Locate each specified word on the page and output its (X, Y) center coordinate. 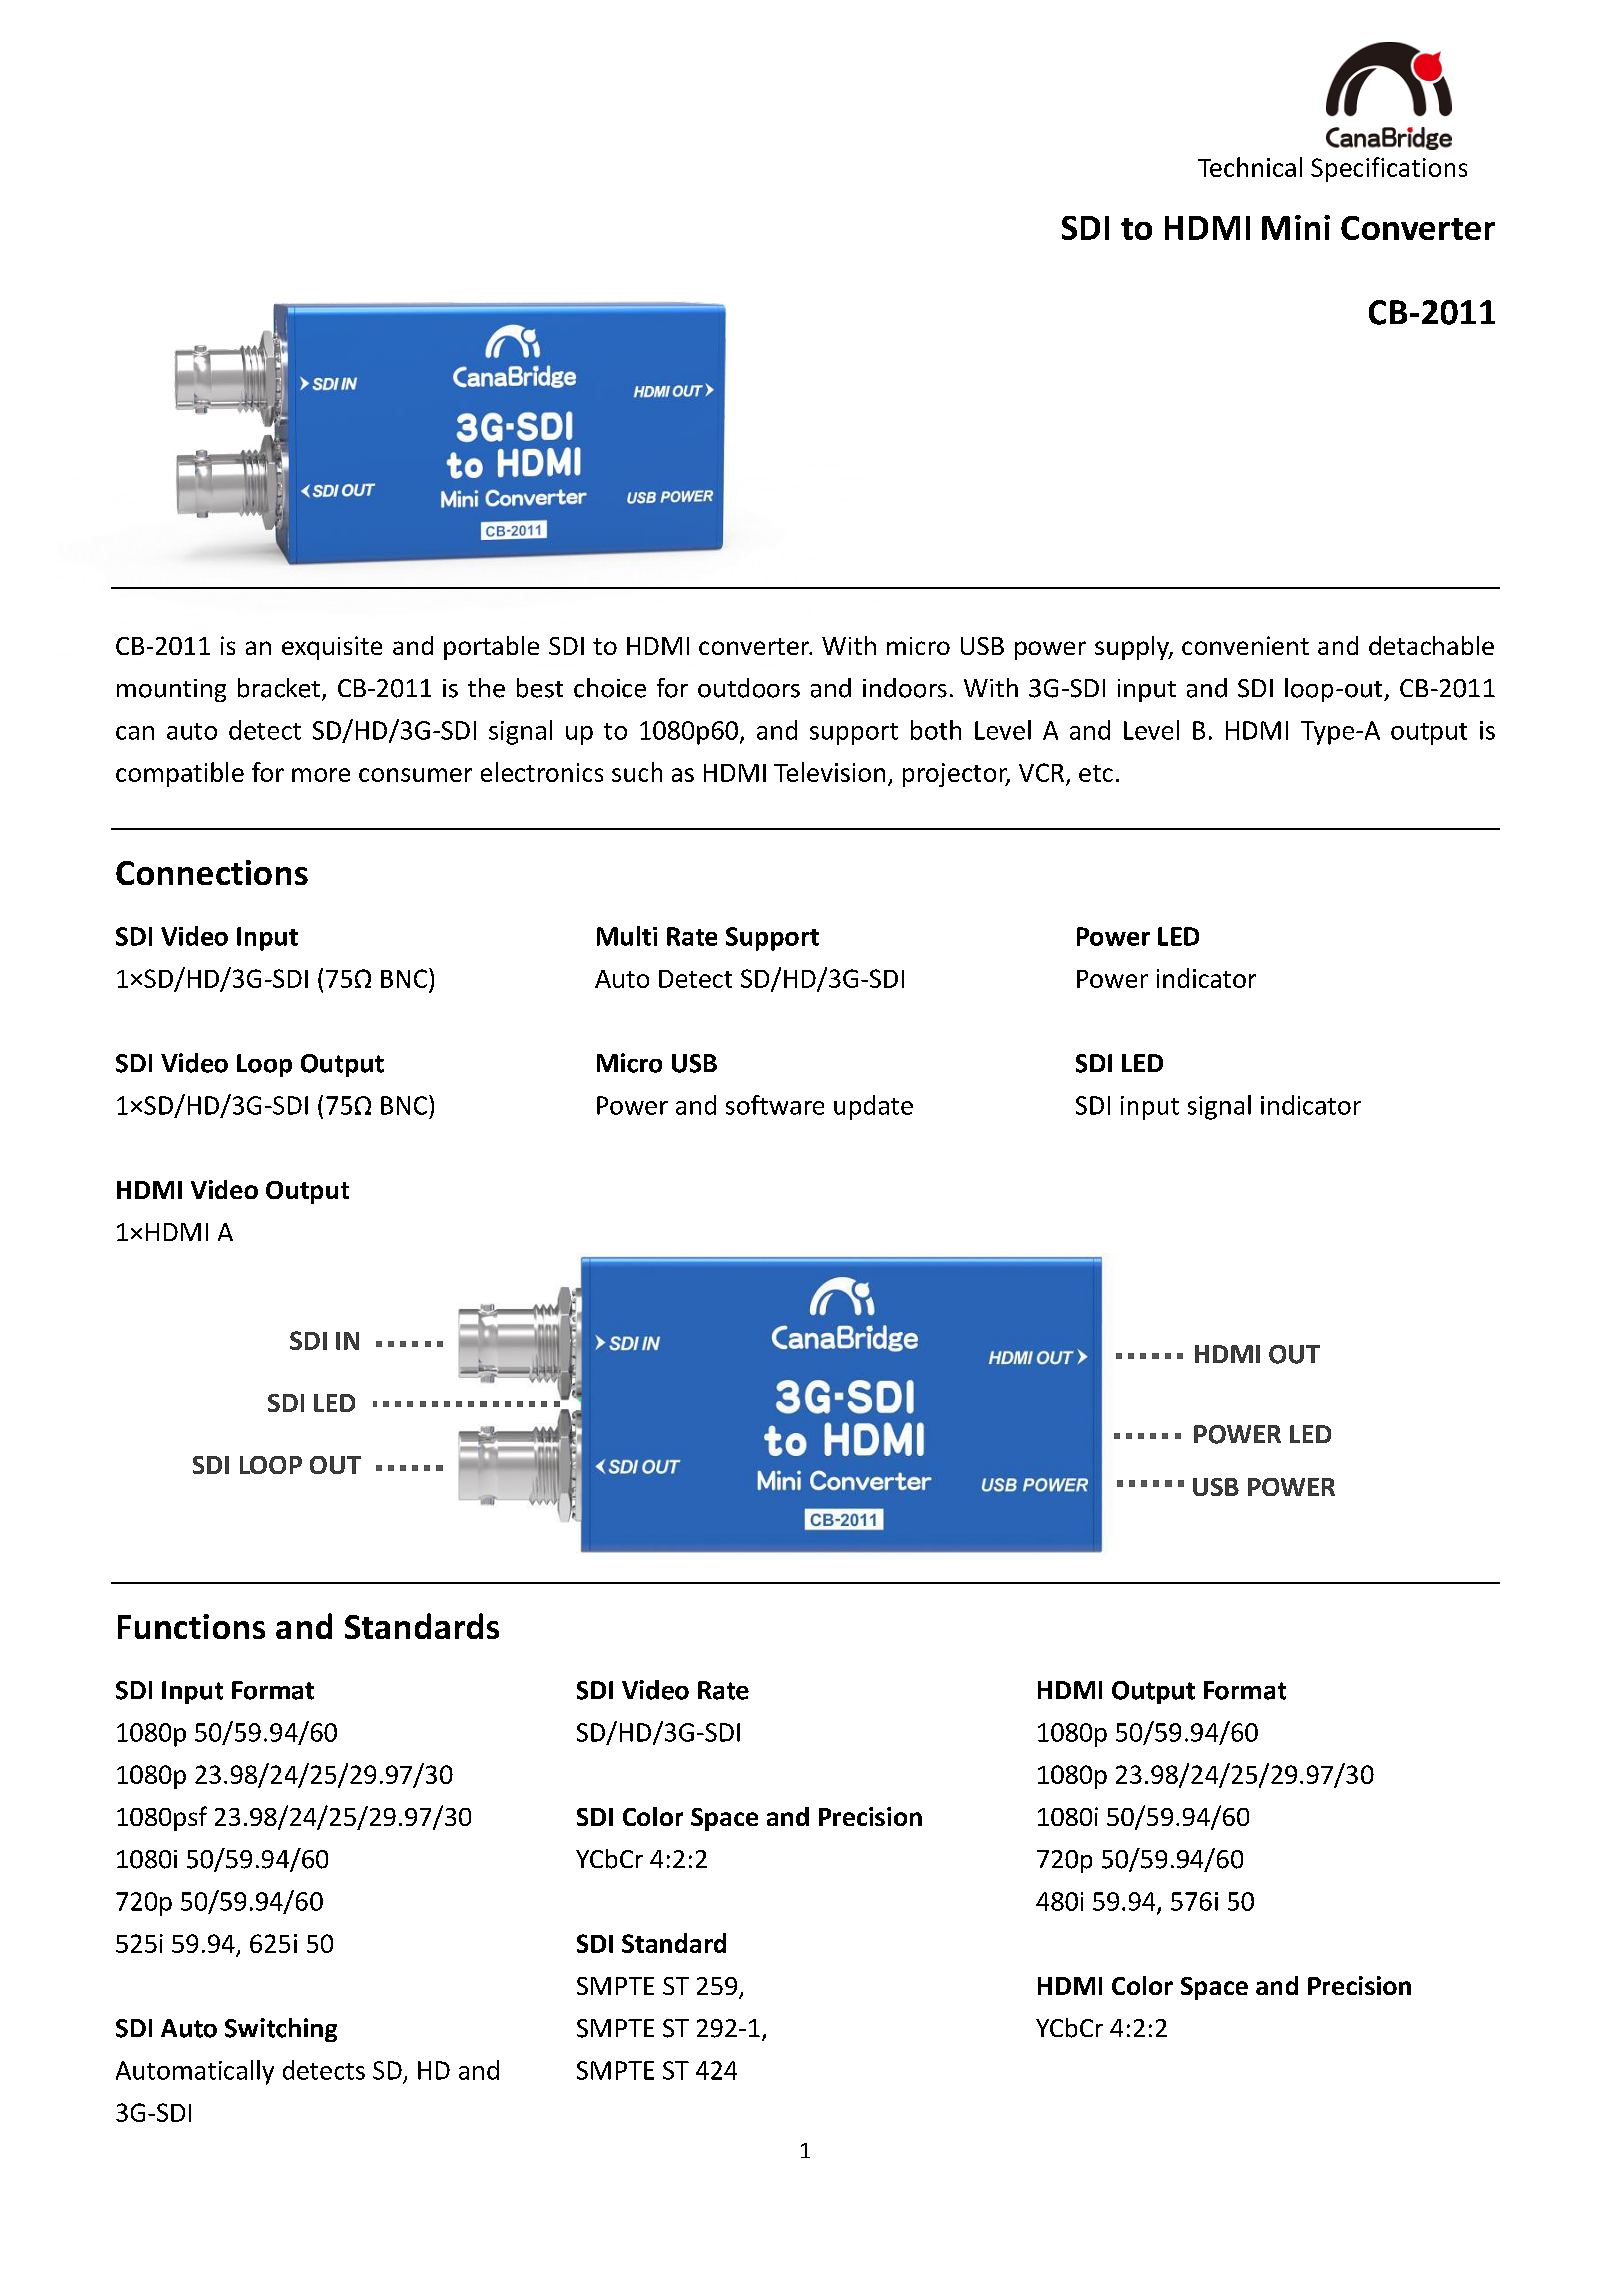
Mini (1296, 227)
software (775, 1105)
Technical (1250, 167)
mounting (171, 690)
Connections (212, 872)
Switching (281, 2030)
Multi (627, 936)
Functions (191, 1626)
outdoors (749, 688)
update (873, 1107)
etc (1096, 773)
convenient (1245, 645)
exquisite (332, 648)
